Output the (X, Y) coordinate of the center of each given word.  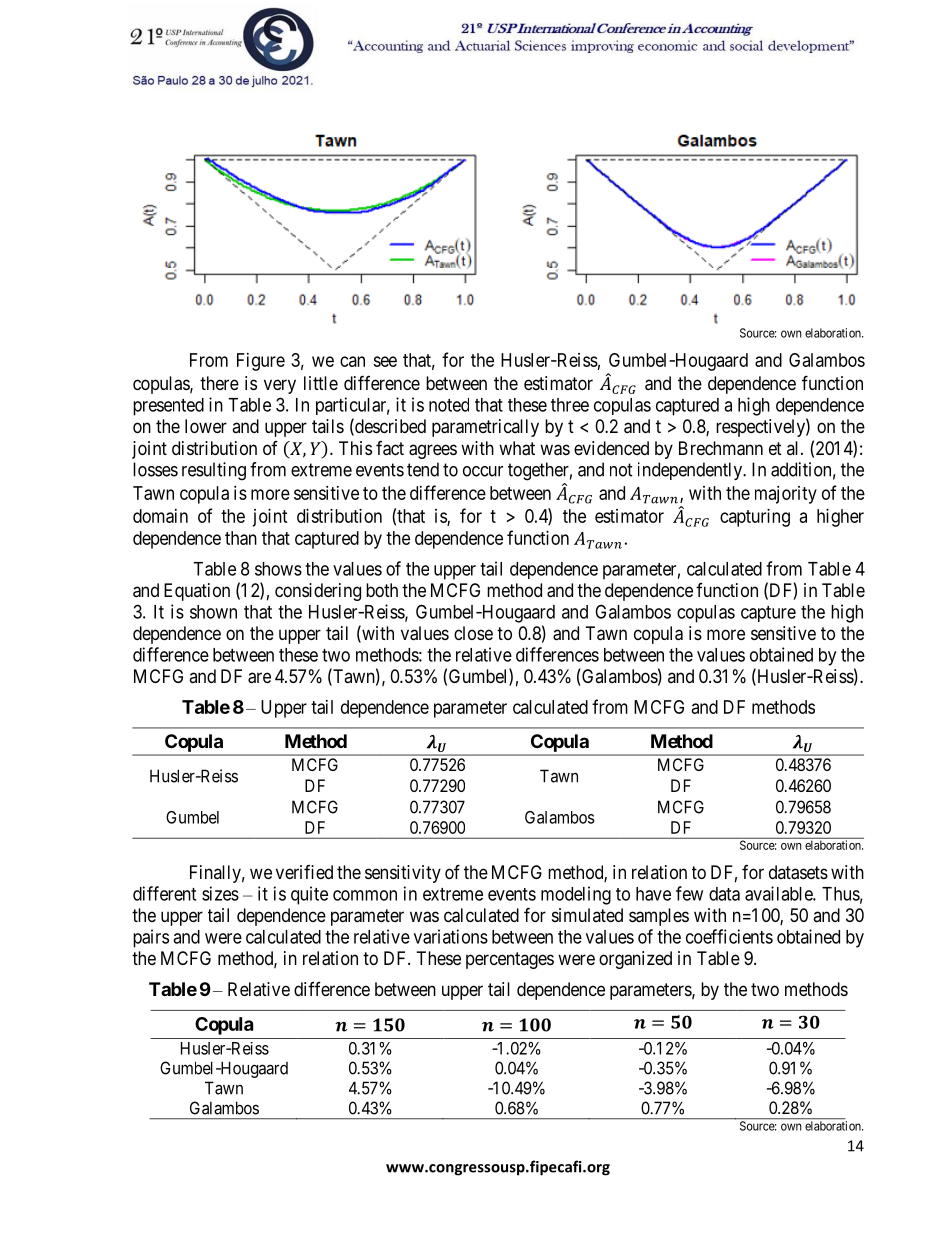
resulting (214, 471)
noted (449, 405)
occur (483, 471)
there (219, 383)
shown (213, 612)
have (653, 894)
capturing (755, 518)
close (473, 633)
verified (304, 872)
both (382, 590)
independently (691, 471)
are (259, 678)
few (689, 893)
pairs (151, 938)
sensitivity (403, 874)
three (570, 405)
